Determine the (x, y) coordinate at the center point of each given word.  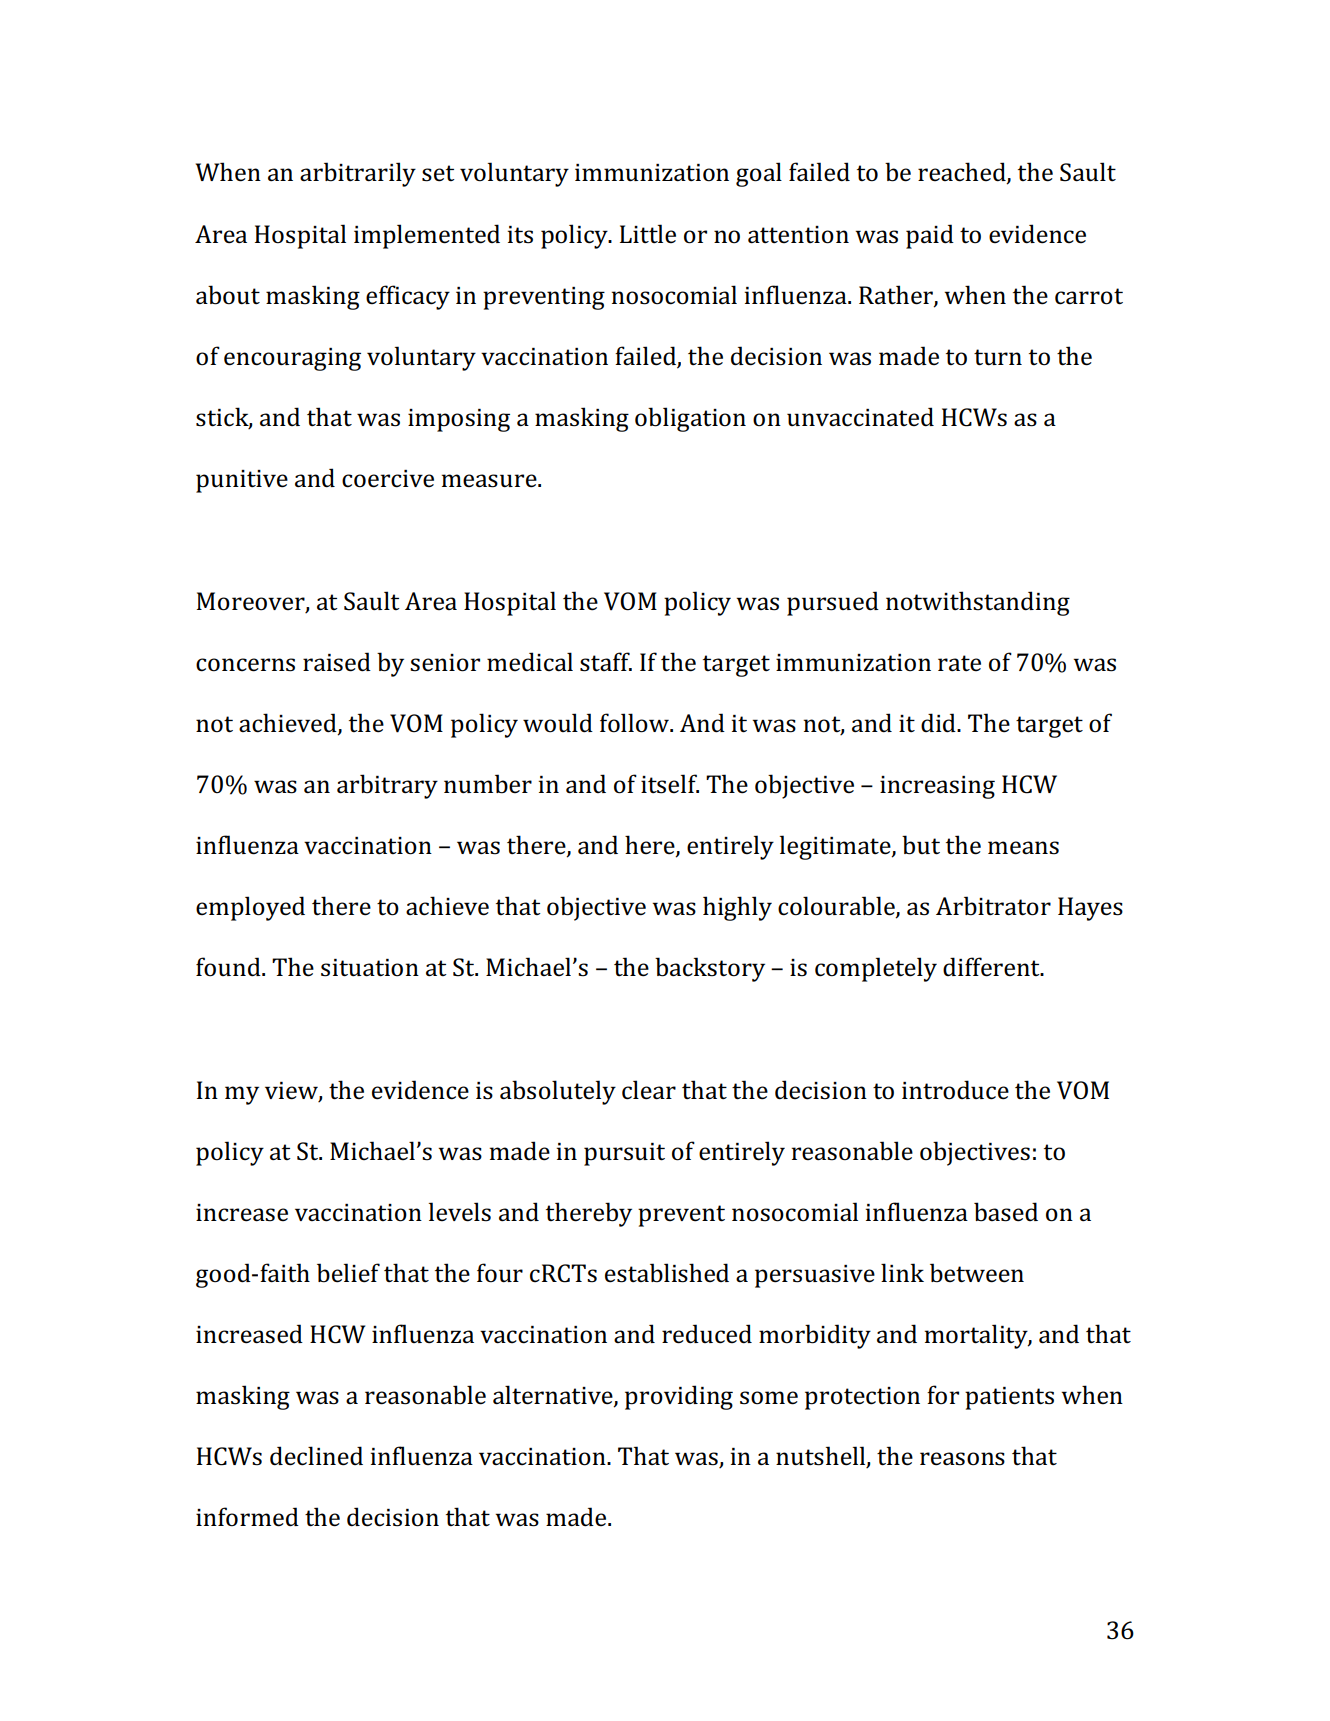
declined (316, 1456)
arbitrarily (358, 174)
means (1023, 848)
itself (670, 784)
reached (963, 173)
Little (648, 234)
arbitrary (387, 786)
